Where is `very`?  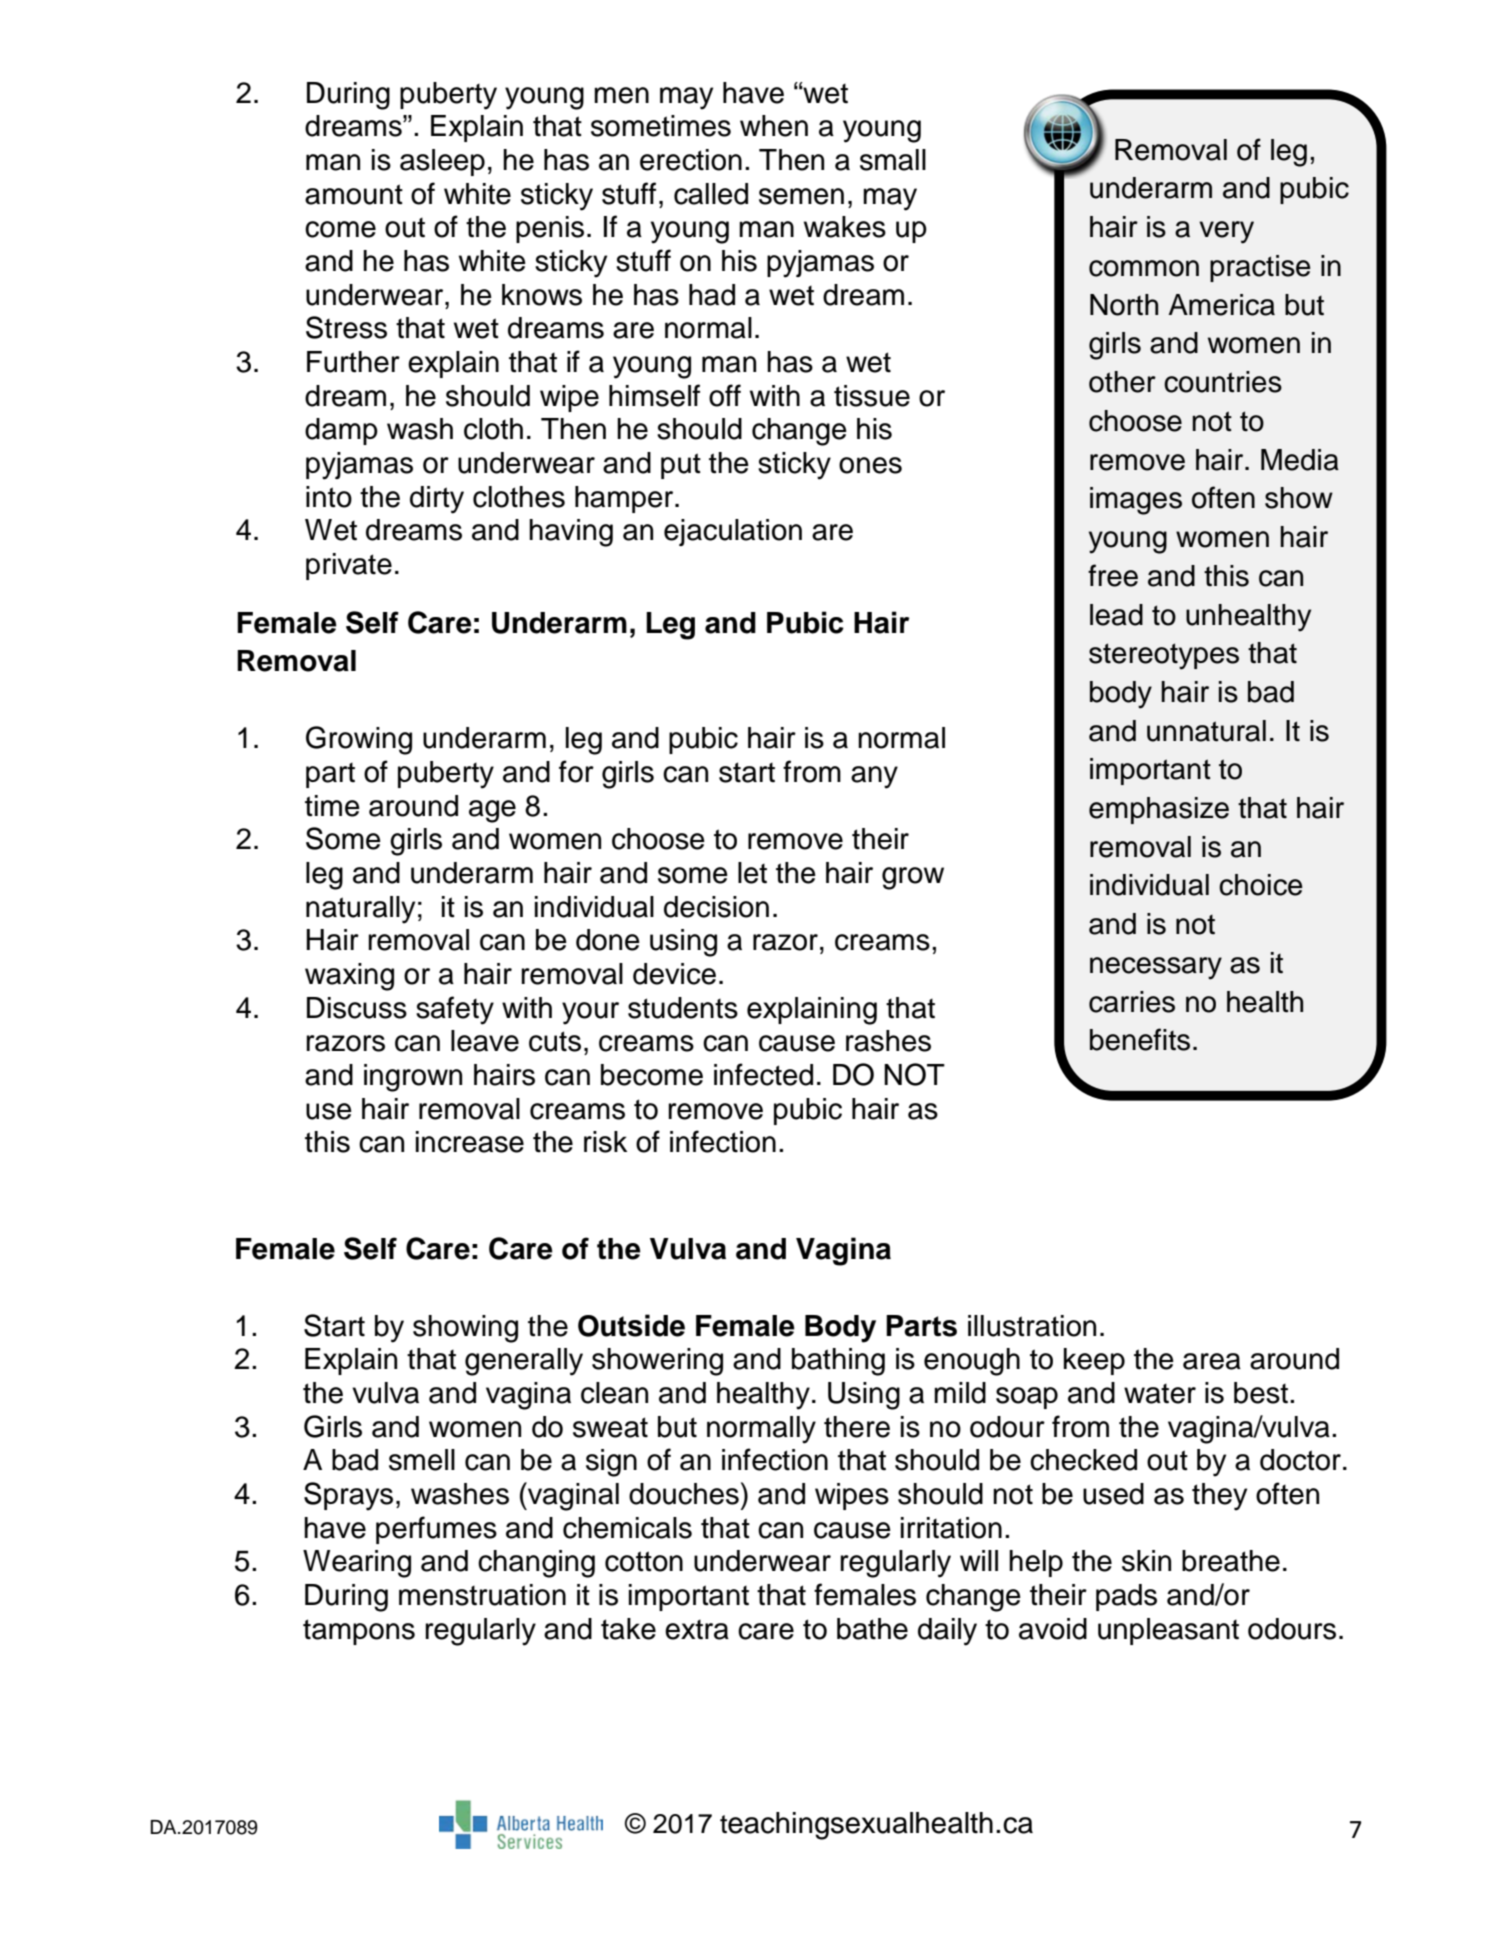 very is located at coordinates (1226, 232).
